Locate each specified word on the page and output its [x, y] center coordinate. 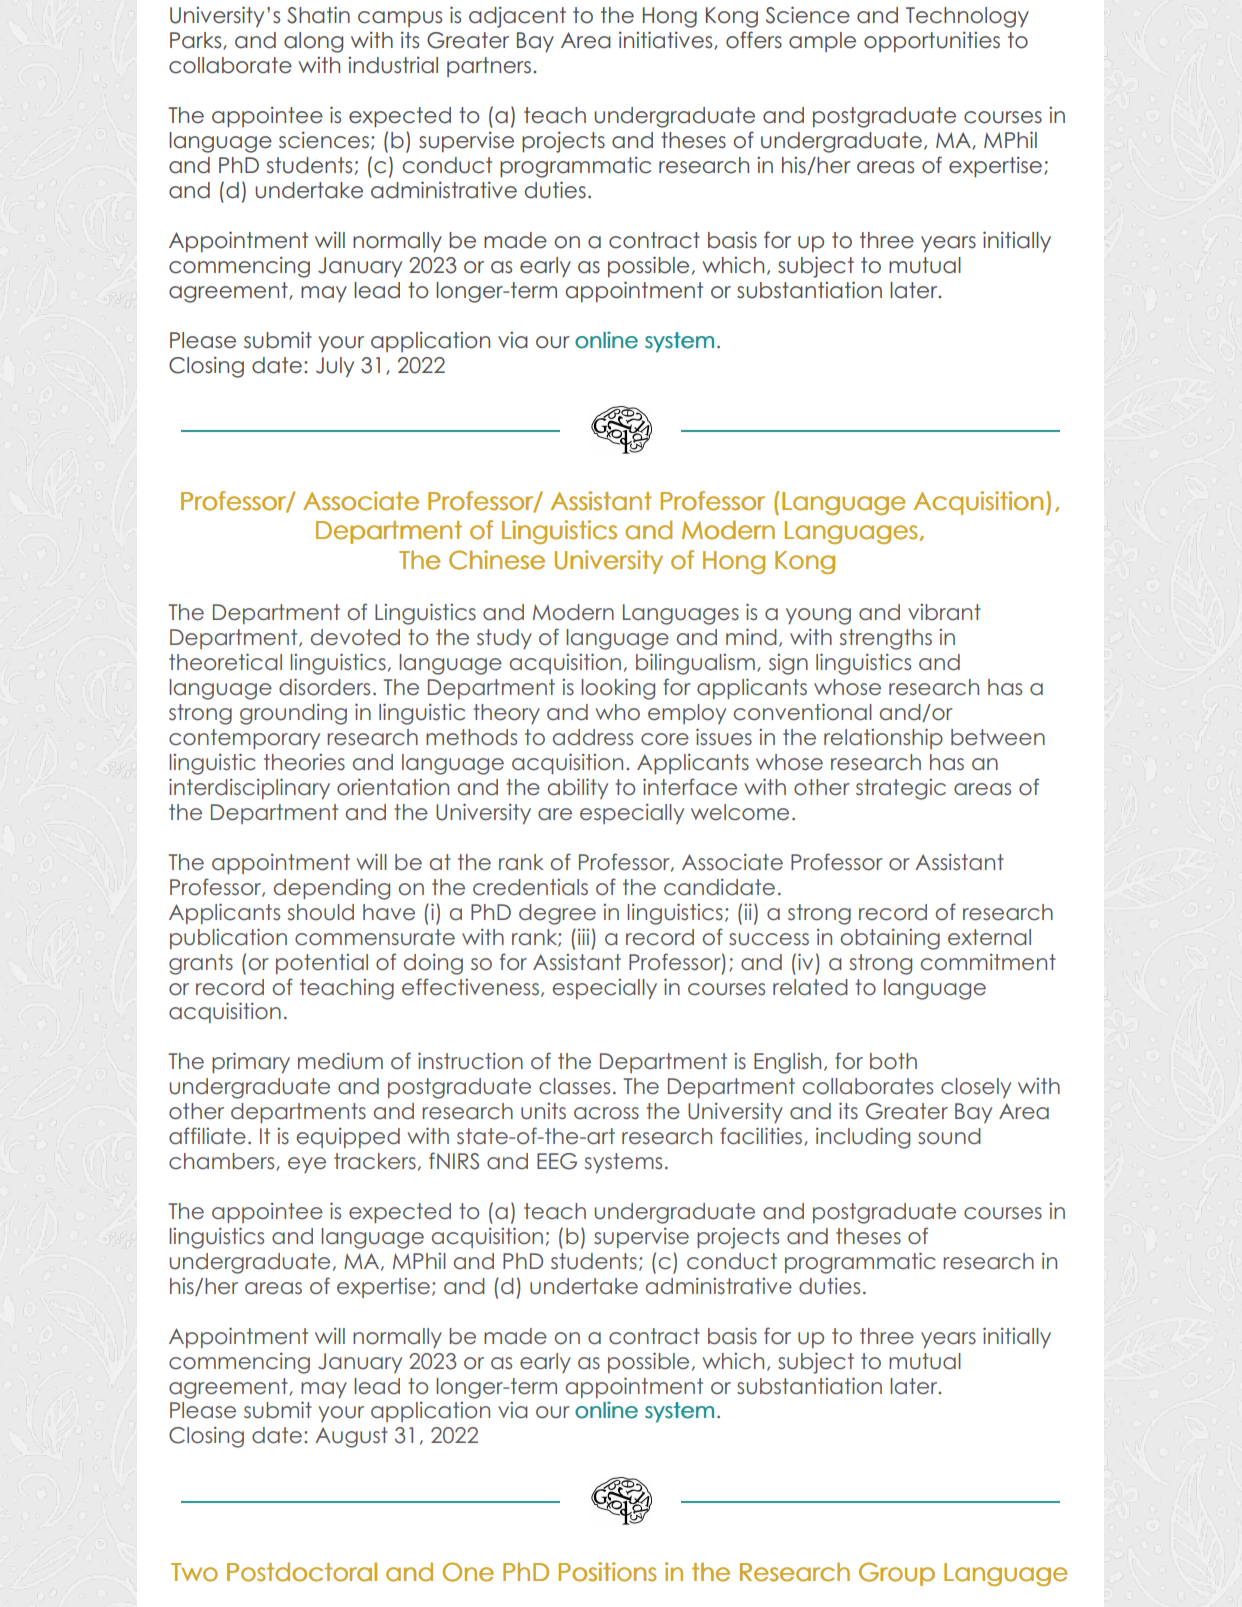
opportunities [932, 41]
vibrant [944, 612]
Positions [608, 1572]
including [863, 1138]
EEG [557, 1161]
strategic [901, 789]
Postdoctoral [302, 1572]
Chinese [497, 560]
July [335, 367]
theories [304, 762]
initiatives [667, 40]
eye [307, 1165]
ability [578, 788]
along [313, 42]
